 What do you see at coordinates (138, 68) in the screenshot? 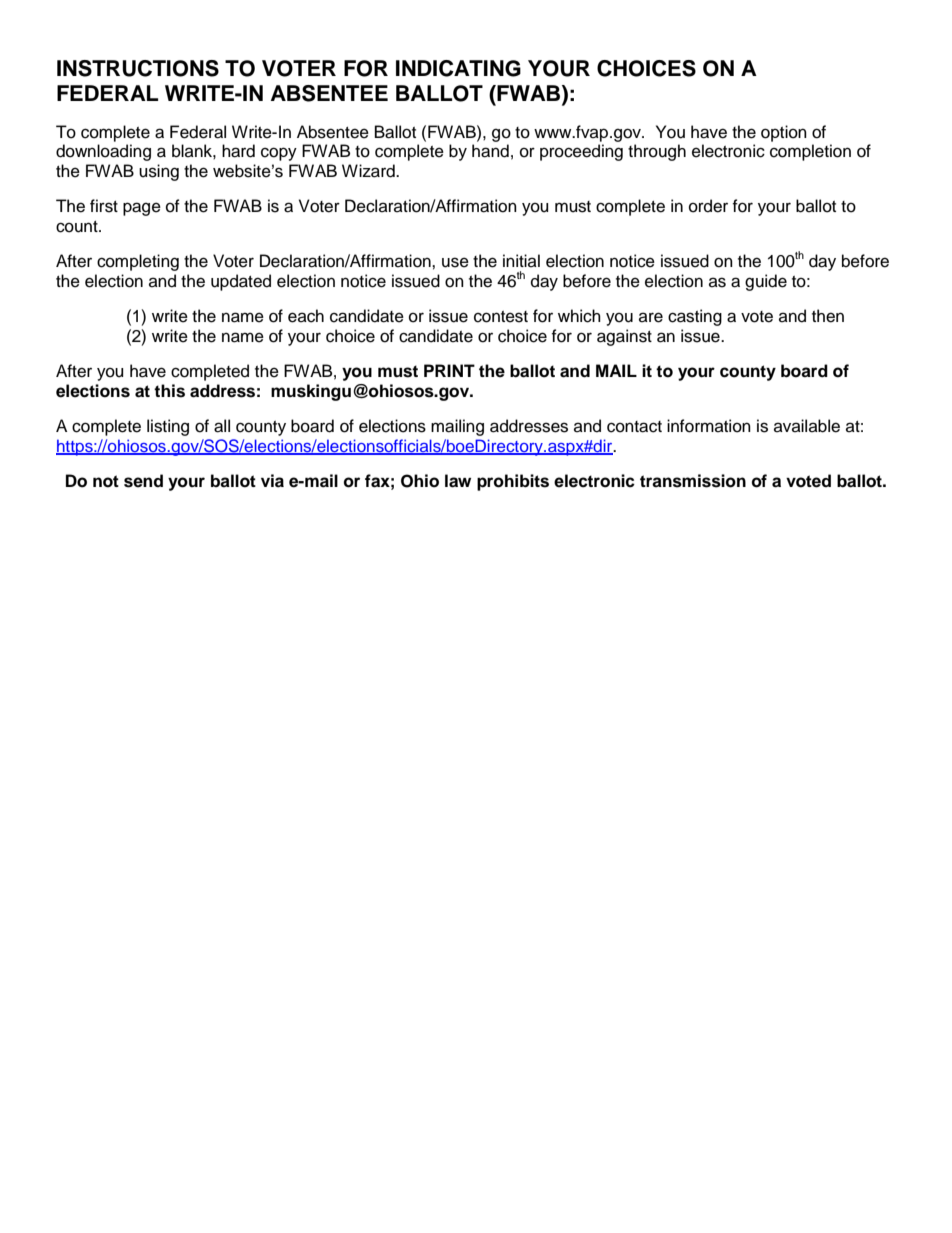
I see `INSTRUCTIONS` at bounding box center [138, 68].
